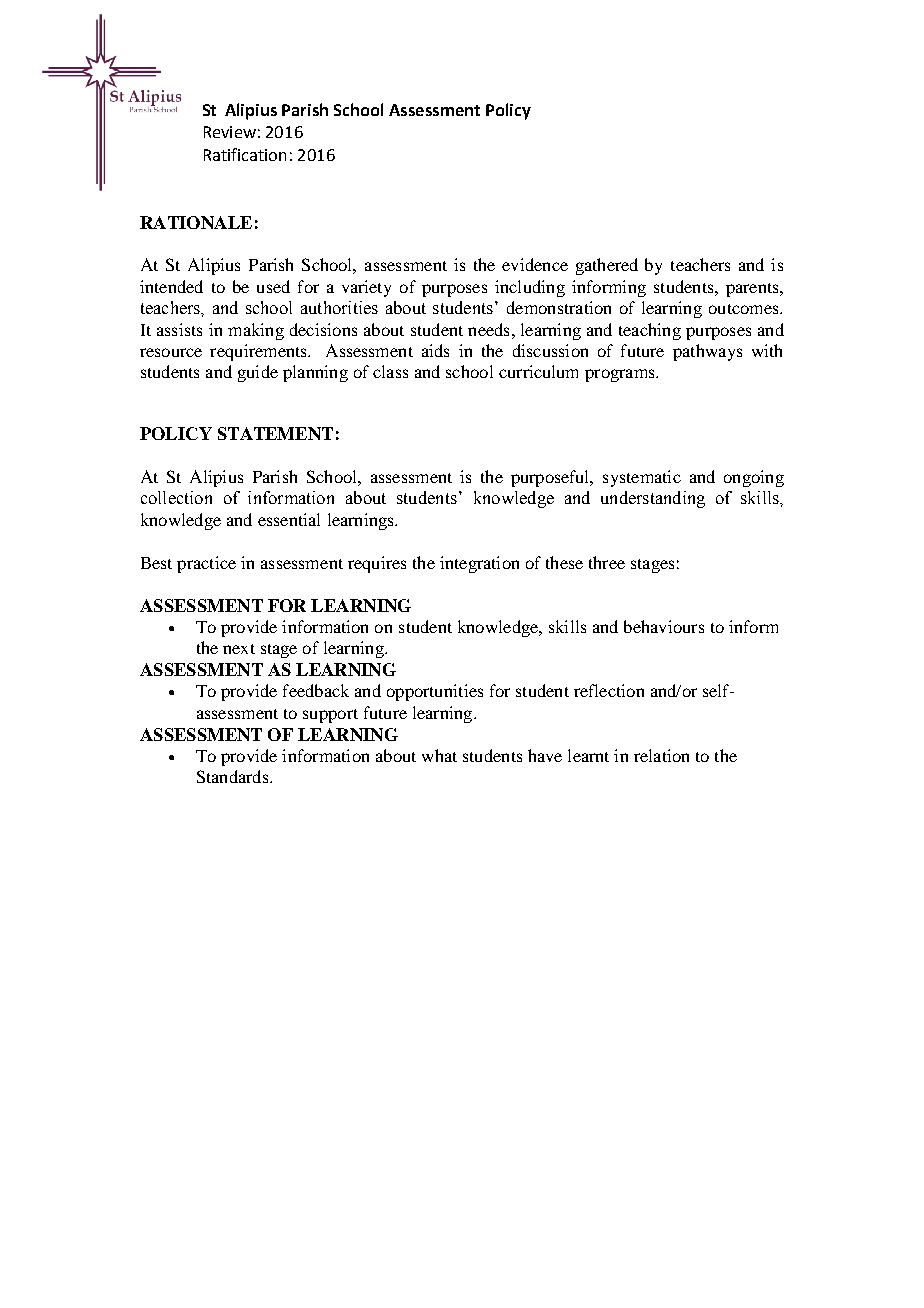 The image size is (924, 1308). Describe the element at coordinates (642, 478) in the page. I see `systematic` at that location.
